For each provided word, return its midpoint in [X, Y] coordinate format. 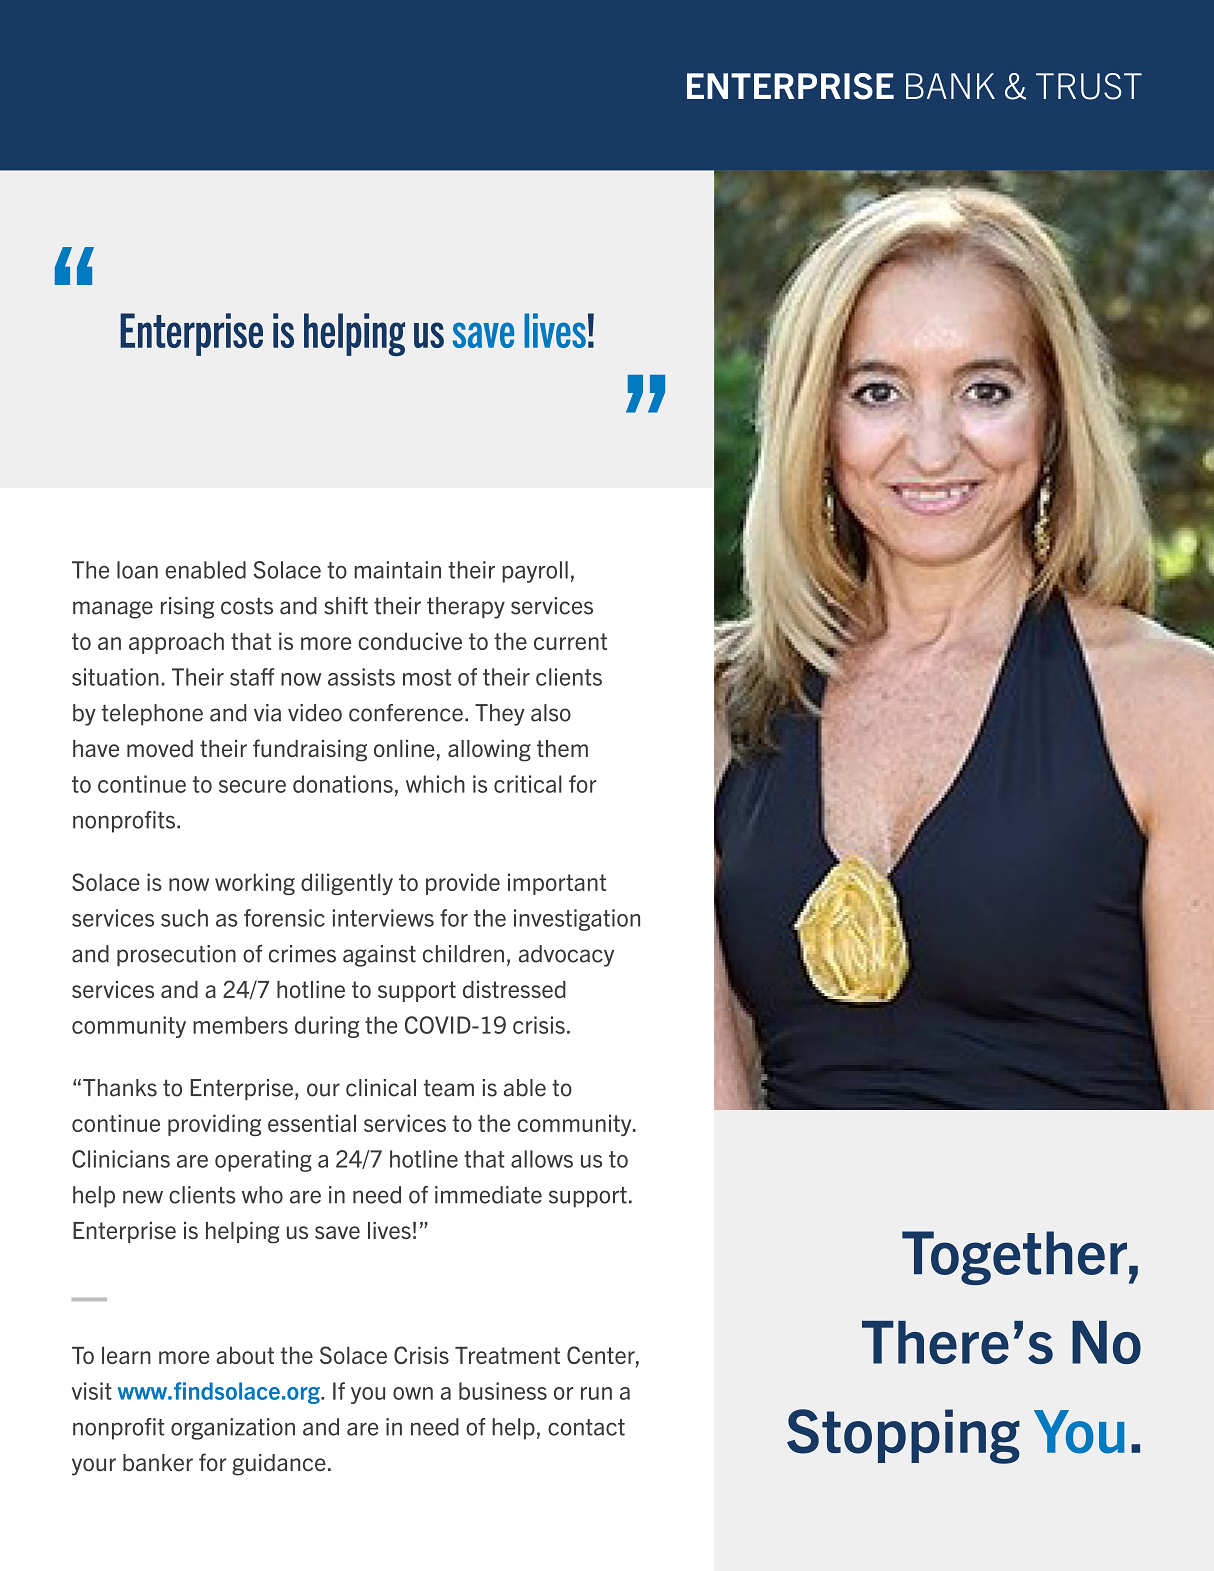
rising [187, 608]
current [570, 641]
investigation [577, 920]
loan [137, 570]
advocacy [566, 956]
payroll [535, 572]
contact [586, 1427]
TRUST [1089, 86]
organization [233, 1429]
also [551, 713]
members [240, 1025]
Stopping [903, 1436]
